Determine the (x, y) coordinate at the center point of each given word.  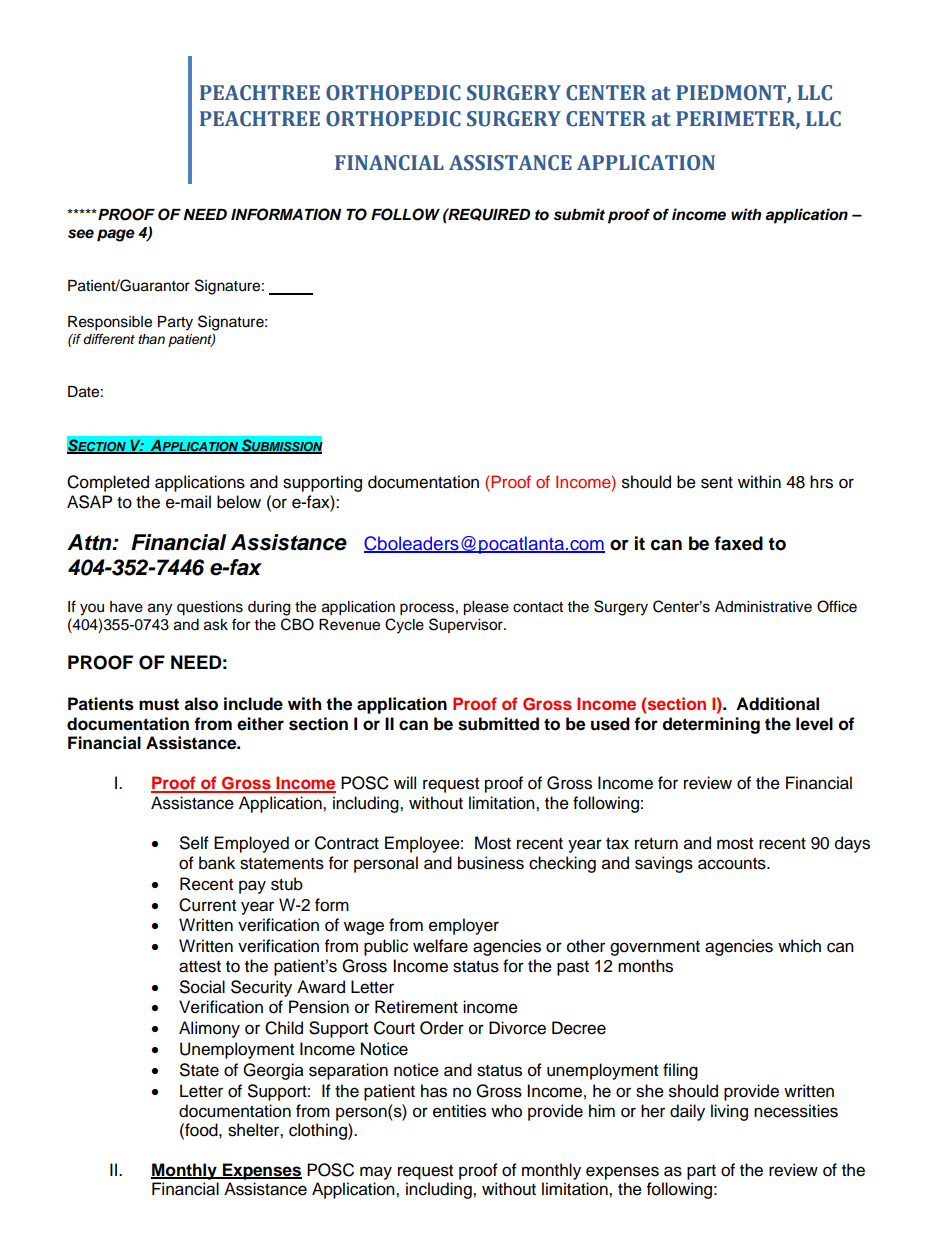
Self (194, 843)
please (486, 608)
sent (717, 483)
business (491, 863)
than (151, 339)
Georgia (273, 1071)
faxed (738, 543)
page (116, 235)
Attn (90, 542)
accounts (733, 864)
